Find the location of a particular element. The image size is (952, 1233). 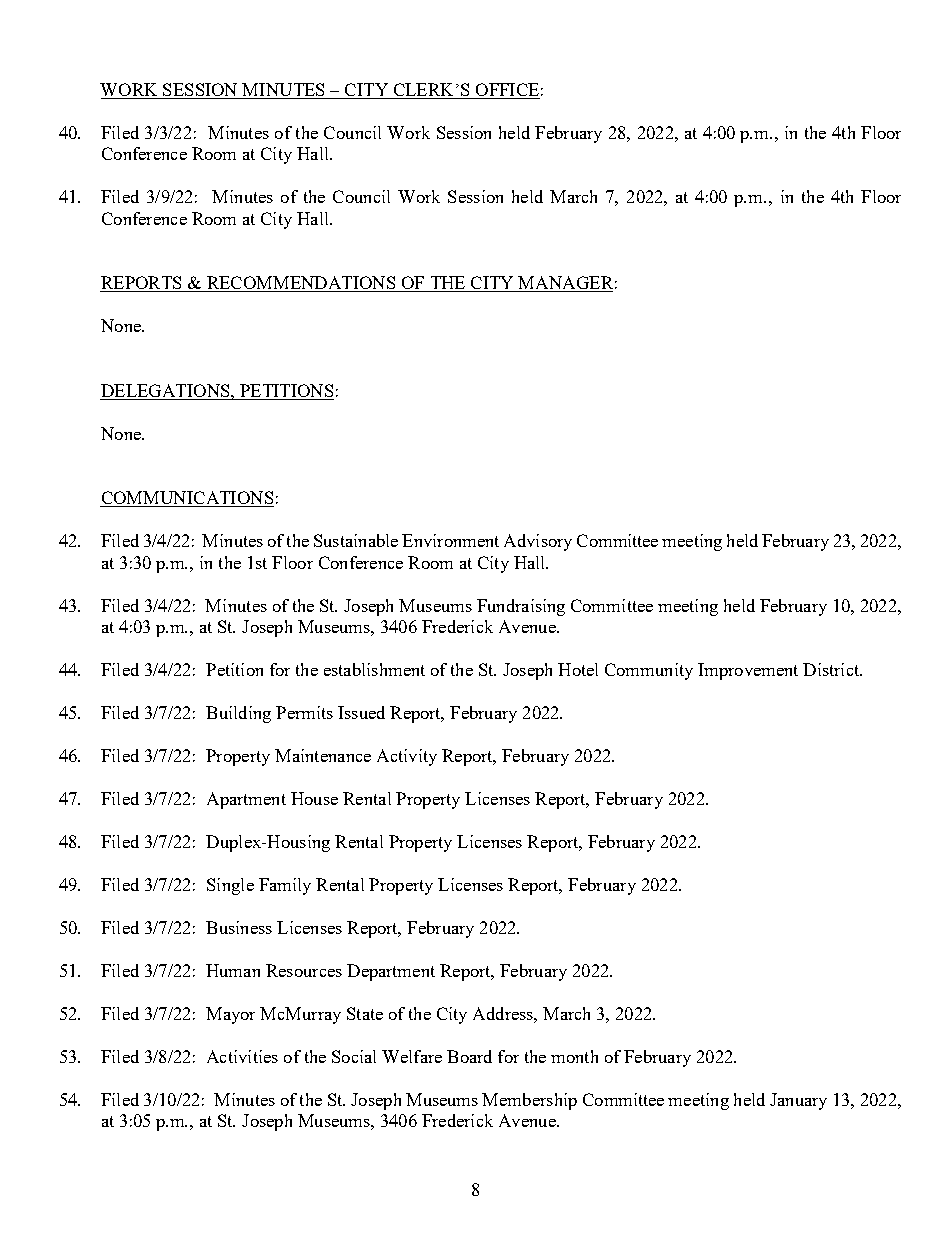

Building is located at coordinates (238, 714).
